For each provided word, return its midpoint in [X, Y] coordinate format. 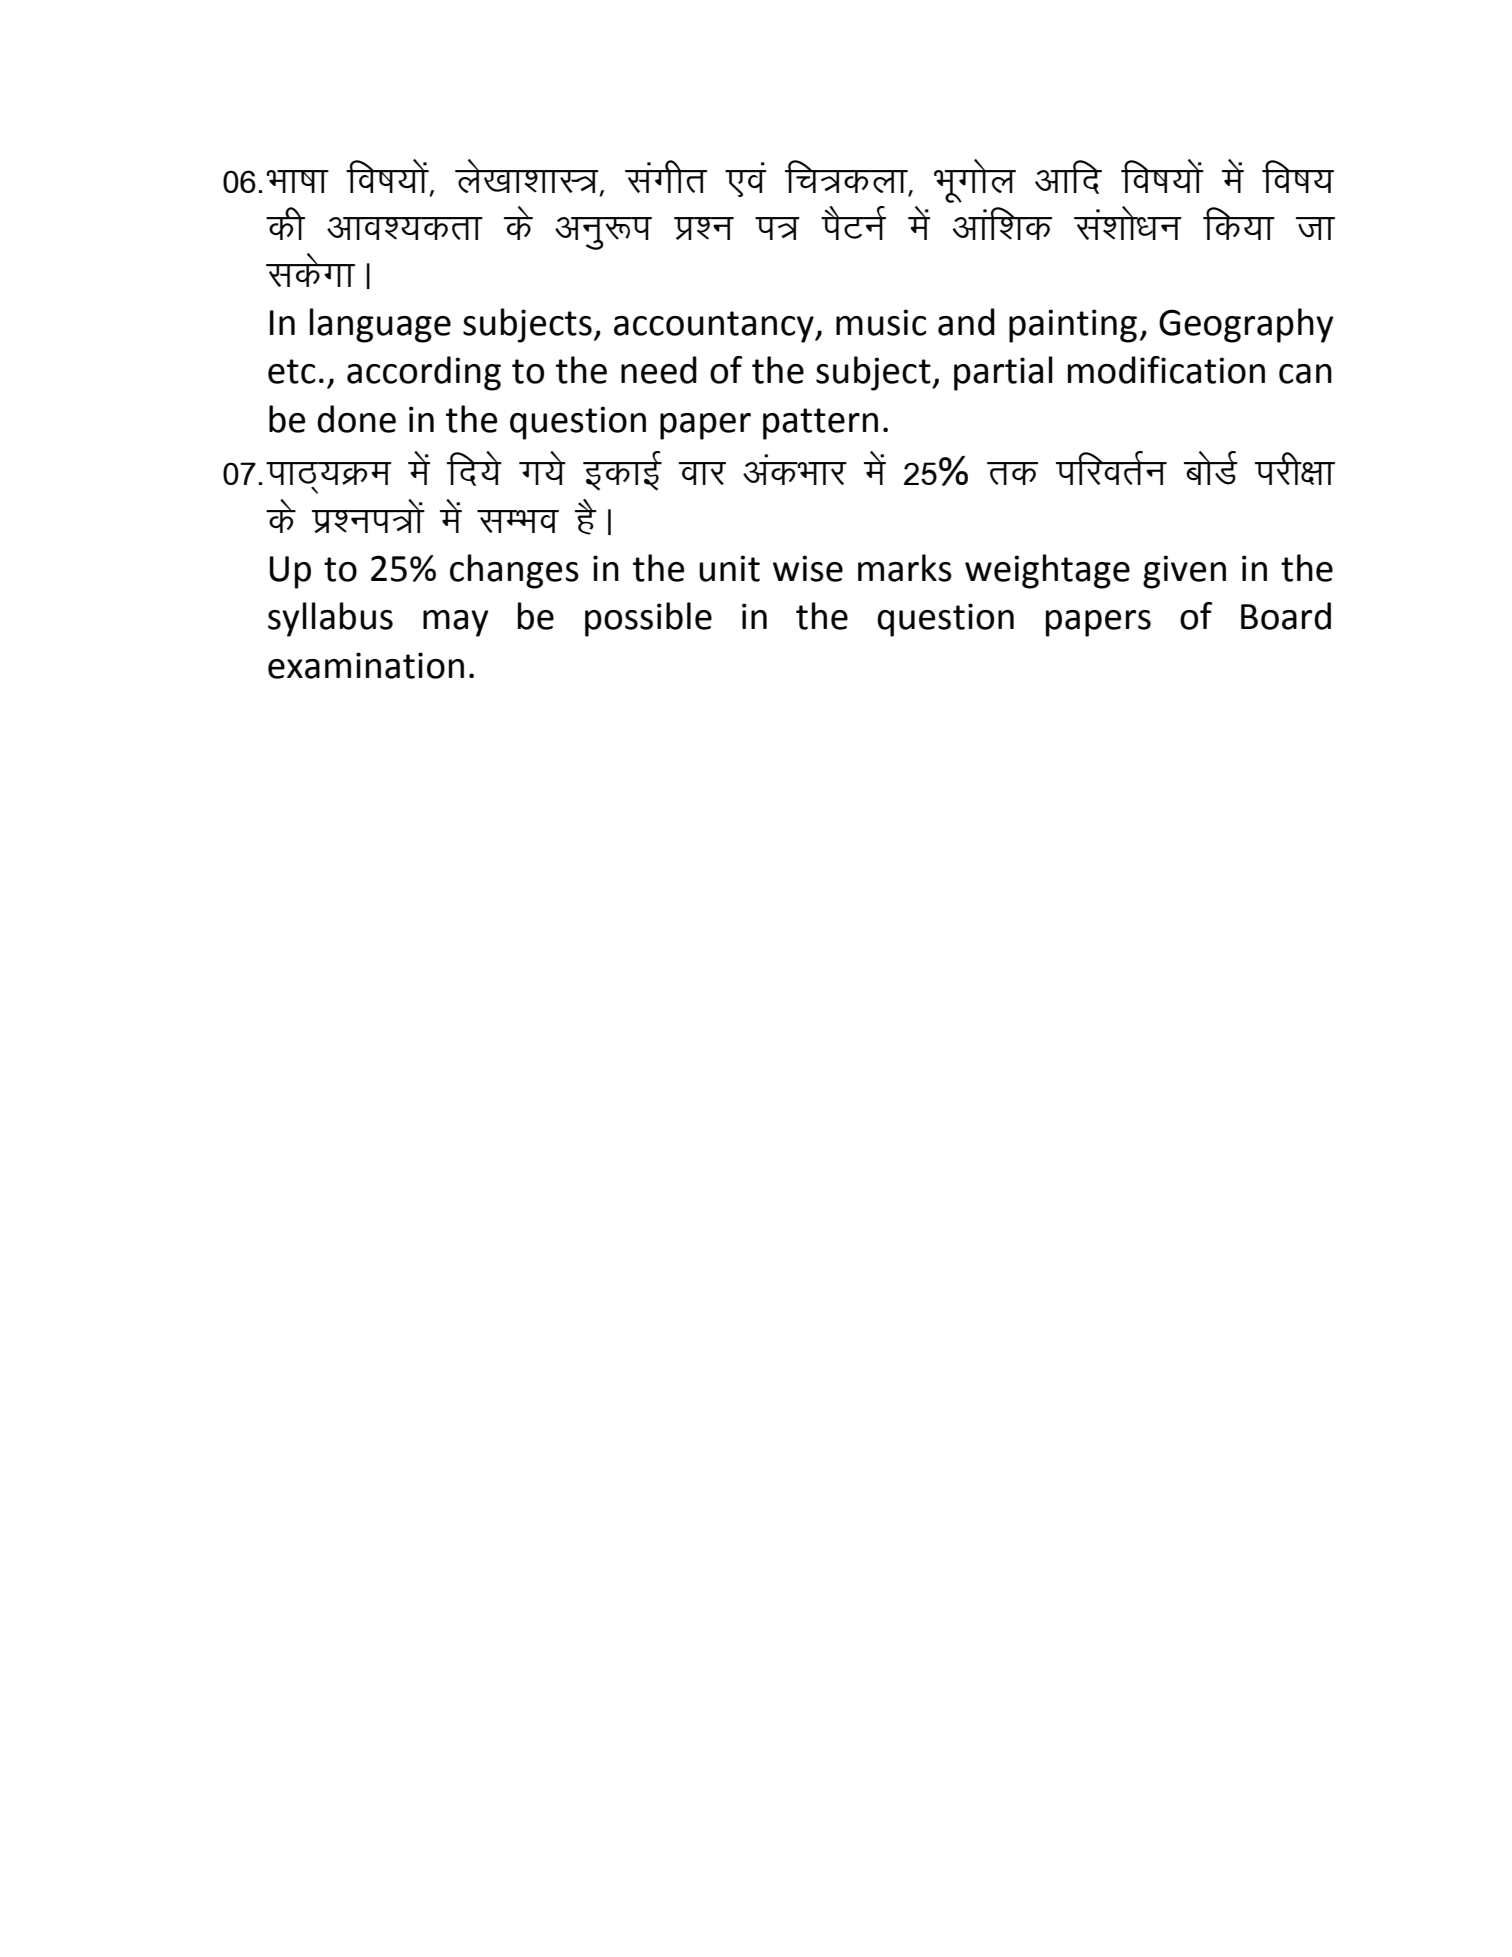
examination [366, 665]
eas [451, 516]
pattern [820, 424]
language [380, 325]
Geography [1246, 325]
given [1184, 572]
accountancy [715, 327]
